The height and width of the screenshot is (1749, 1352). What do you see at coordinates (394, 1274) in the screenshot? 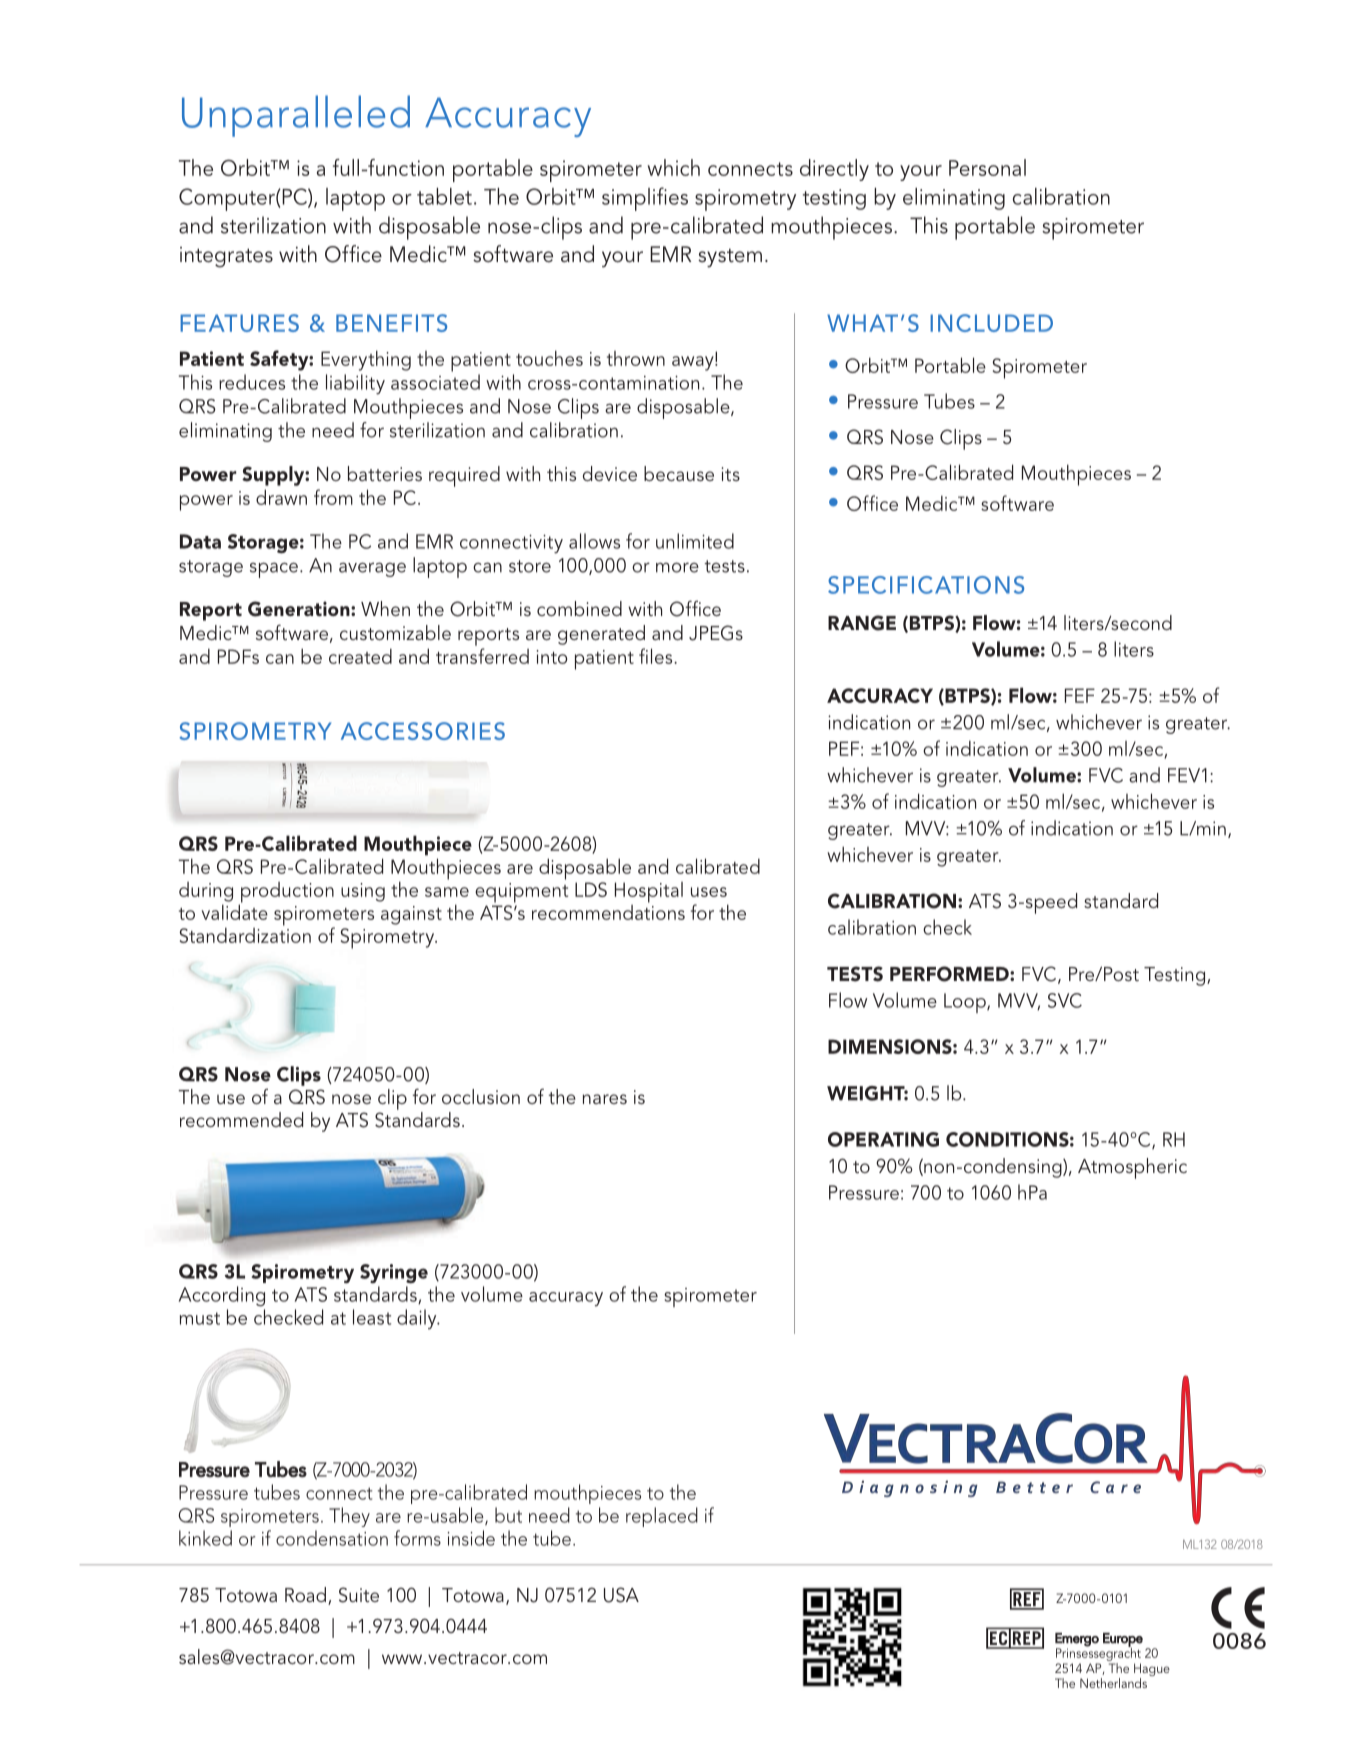
I see `Syringe` at bounding box center [394, 1274].
